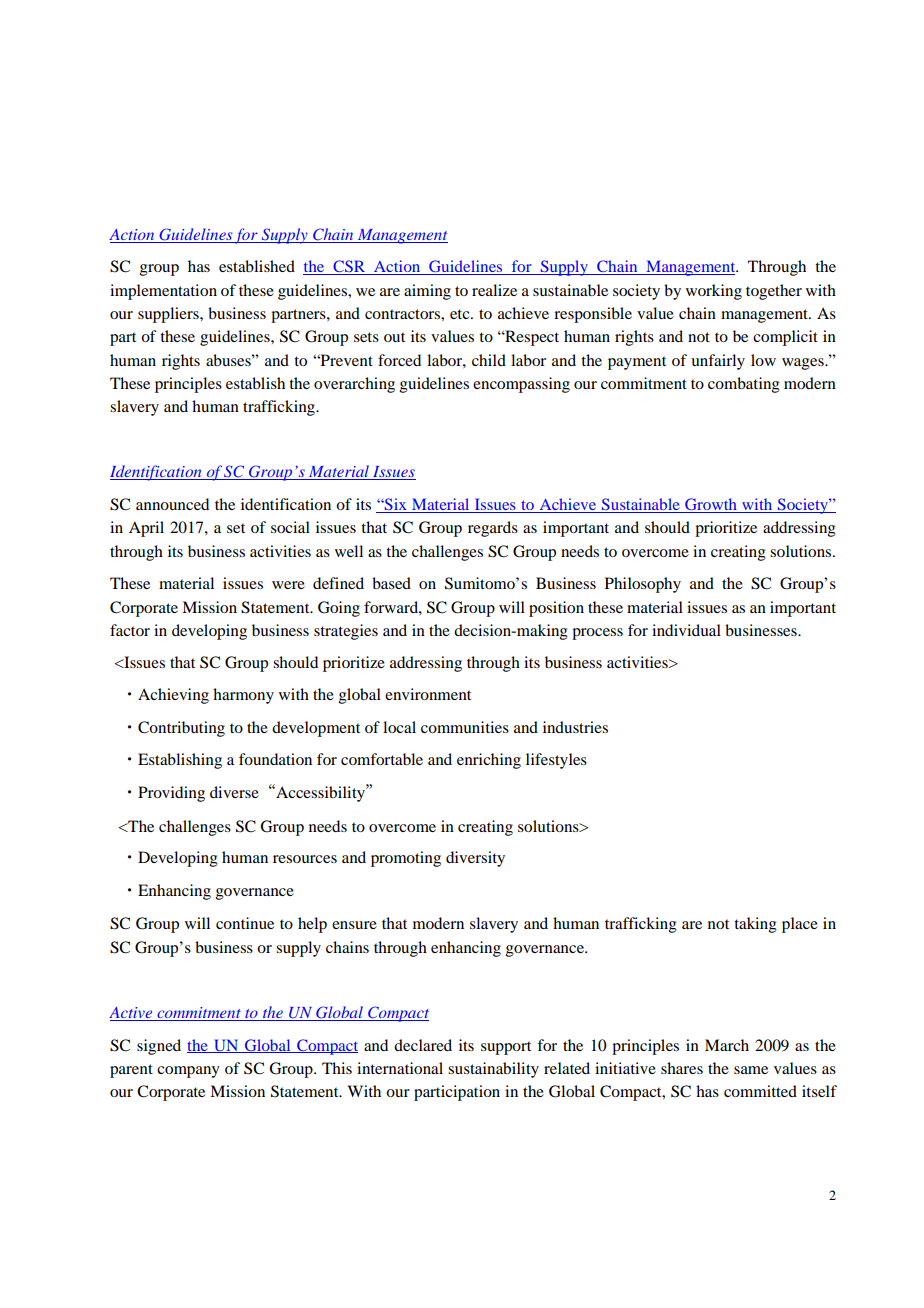 Image resolution: width=924 pixels, height=1308 pixels. I want to click on sustainability, so click(493, 1070).
